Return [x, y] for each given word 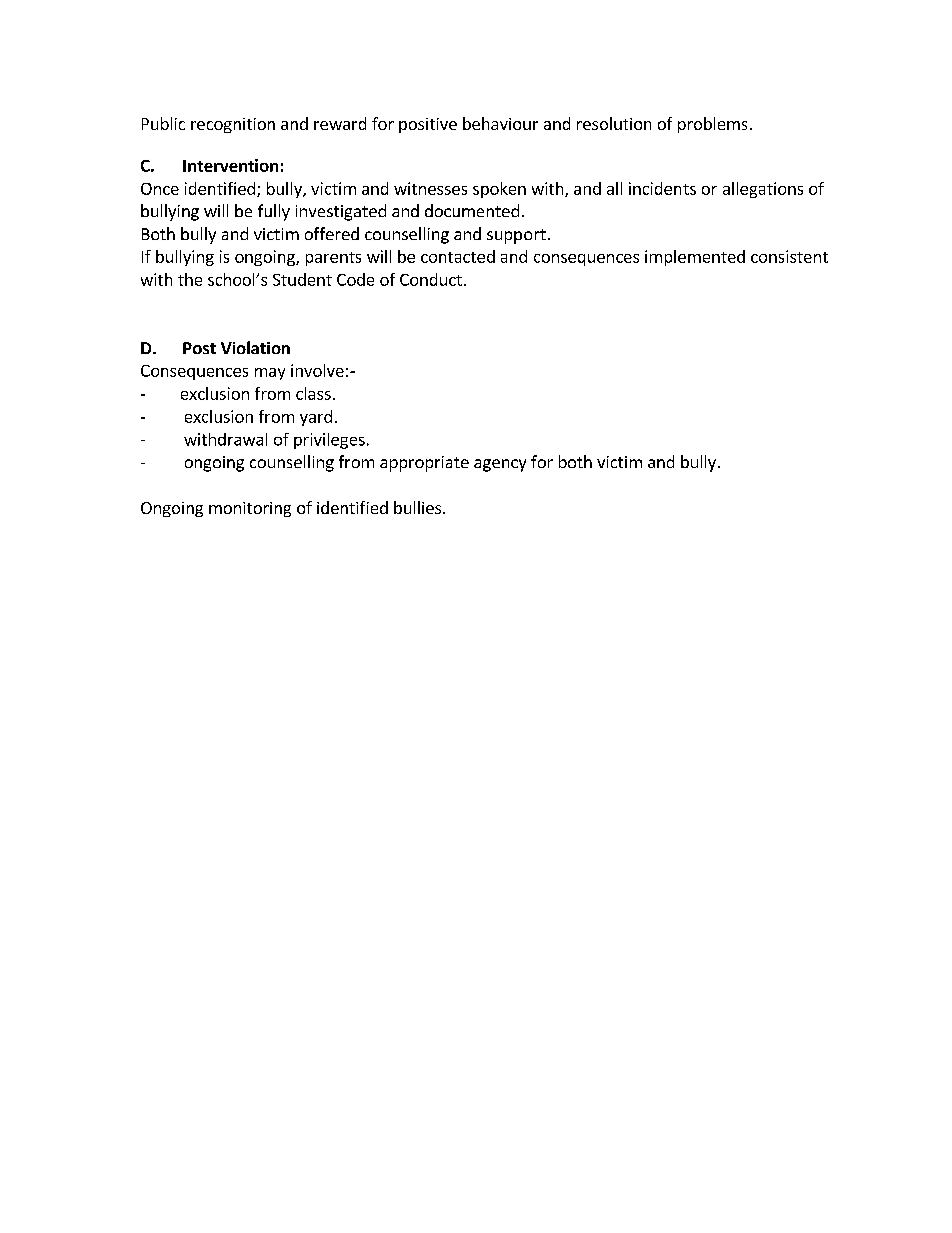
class [313, 393]
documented [472, 210]
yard [316, 418]
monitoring [250, 509]
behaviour [500, 123]
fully [274, 212]
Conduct [431, 279]
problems [712, 125]
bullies [419, 507]
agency [500, 465]
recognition [233, 125]
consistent [789, 256]
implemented [695, 258]
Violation [255, 347]
